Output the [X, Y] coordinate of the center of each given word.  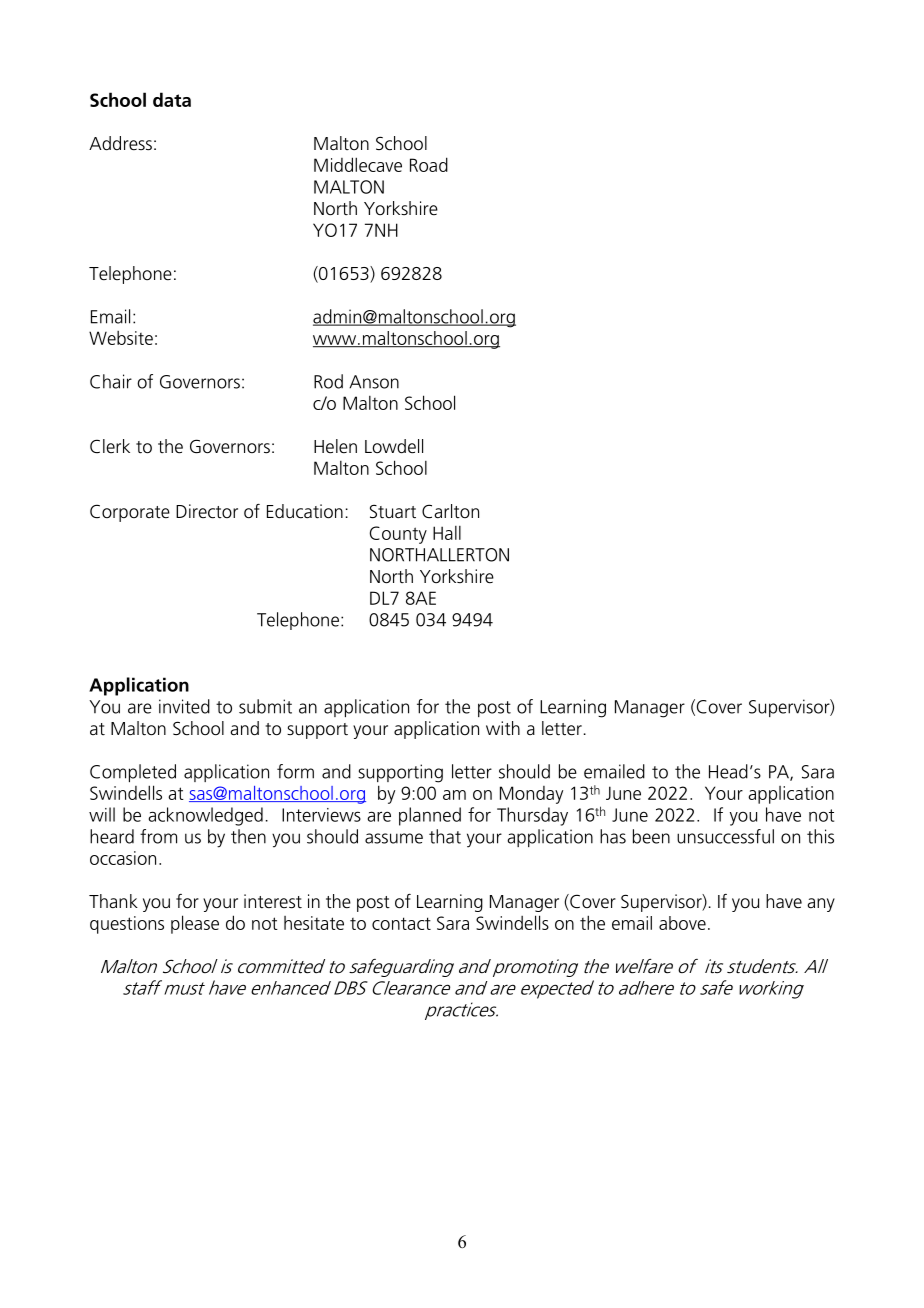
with [503, 728]
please [195, 924]
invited [184, 706]
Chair [111, 381]
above [682, 923]
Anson [374, 382]
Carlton [450, 511]
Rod [328, 381]
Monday [531, 795]
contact [401, 923]
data [172, 99]
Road [429, 164]
